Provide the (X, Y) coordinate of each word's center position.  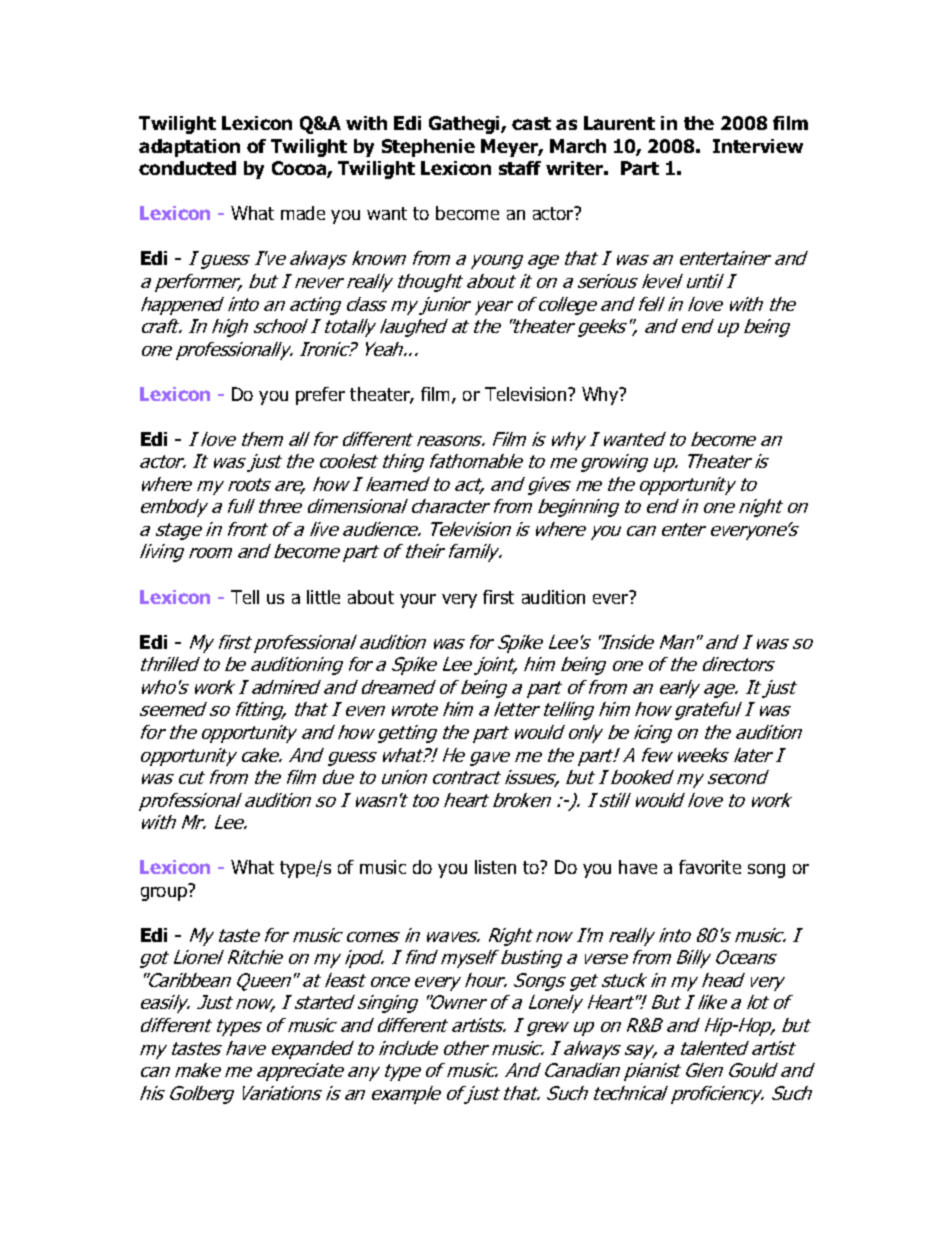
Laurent (619, 123)
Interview (758, 146)
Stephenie (428, 148)
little (323, 597)
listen (495, 867)
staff (520, 168)
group (165, 892)
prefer (320, 396)
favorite (710, 867)
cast (531, 123)
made (303, 213)
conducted (187, 168)
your (418, 601)
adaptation (189, 148)
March (578, 146)
